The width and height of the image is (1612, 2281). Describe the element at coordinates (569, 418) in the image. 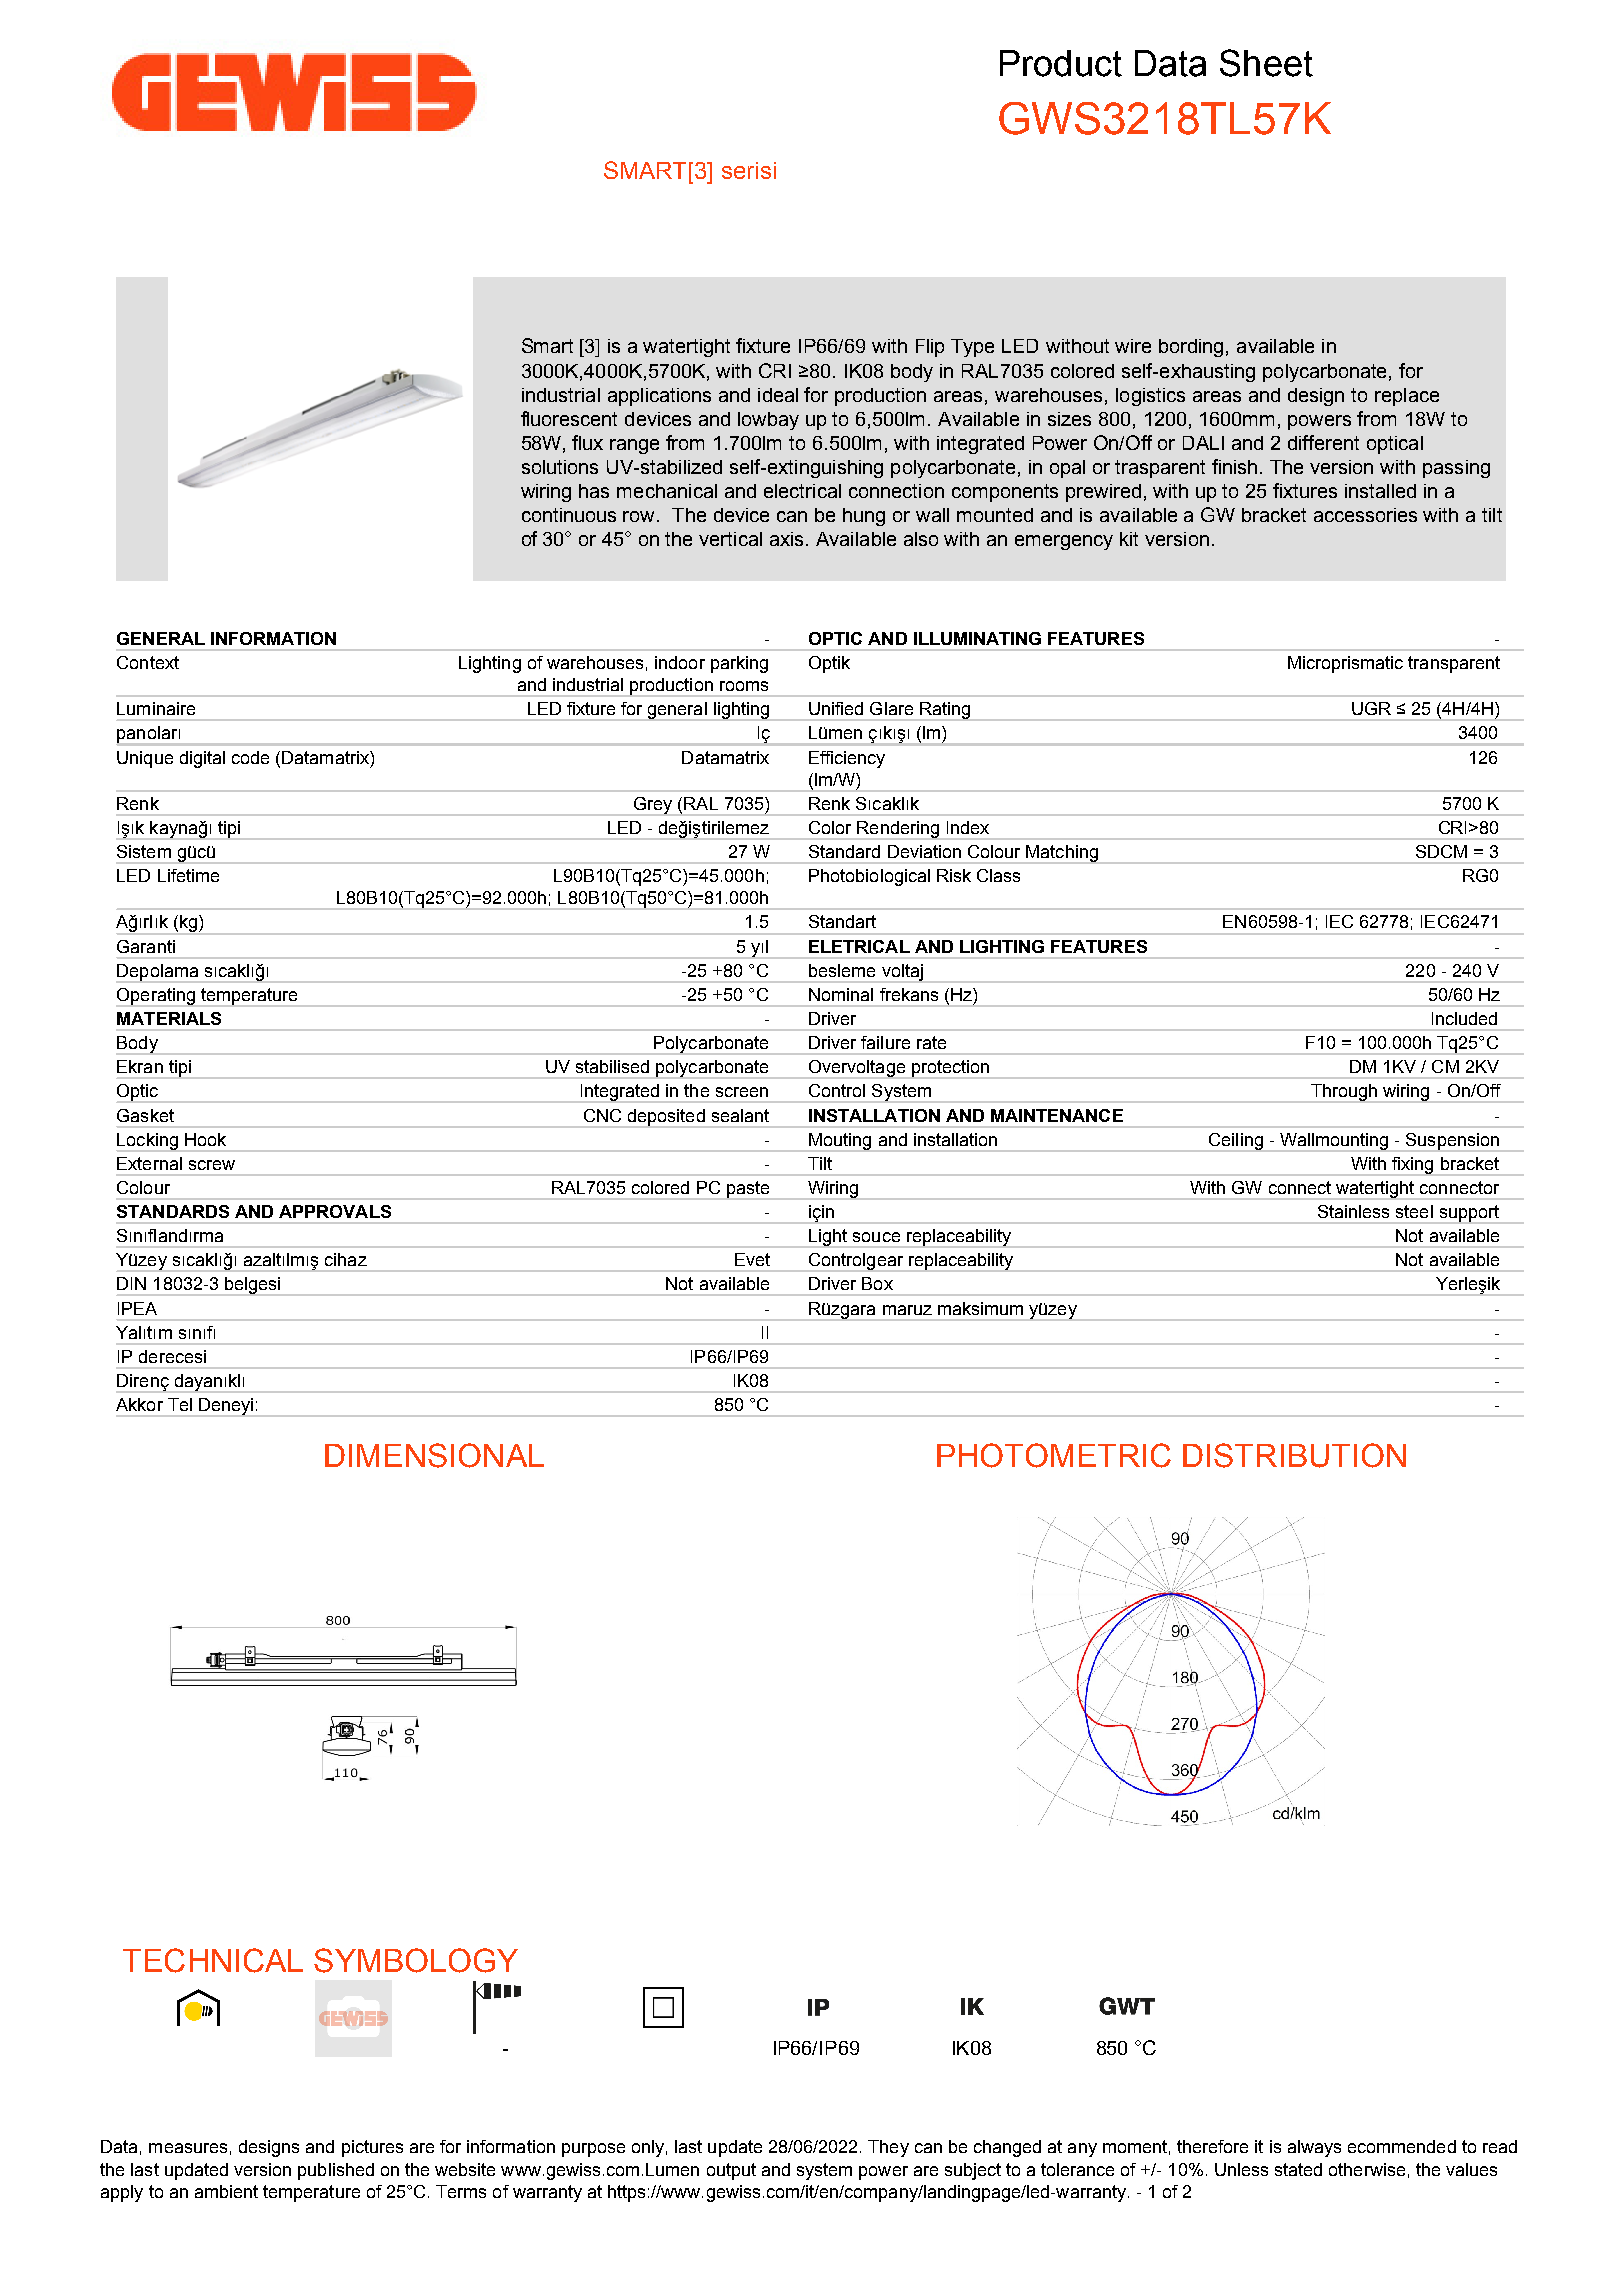

I see `fluorescent` at that location.
